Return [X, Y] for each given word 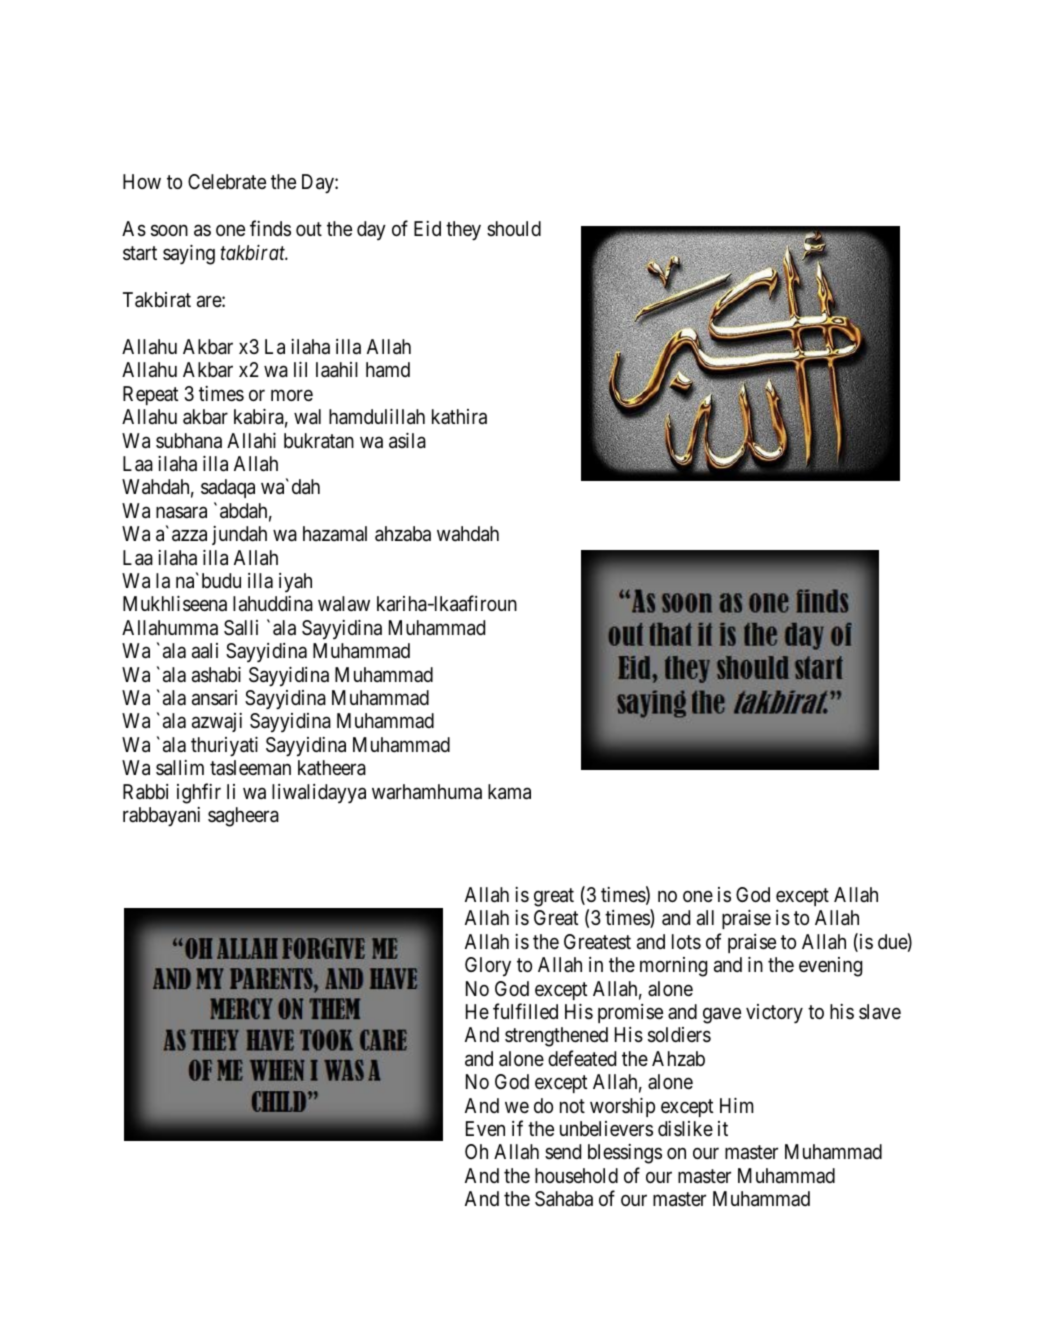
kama [509, 792]
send [563, 1151]
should [514, 228]
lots [686, 942]
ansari [214, 698]
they [463, 231]
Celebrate [227, 181]
